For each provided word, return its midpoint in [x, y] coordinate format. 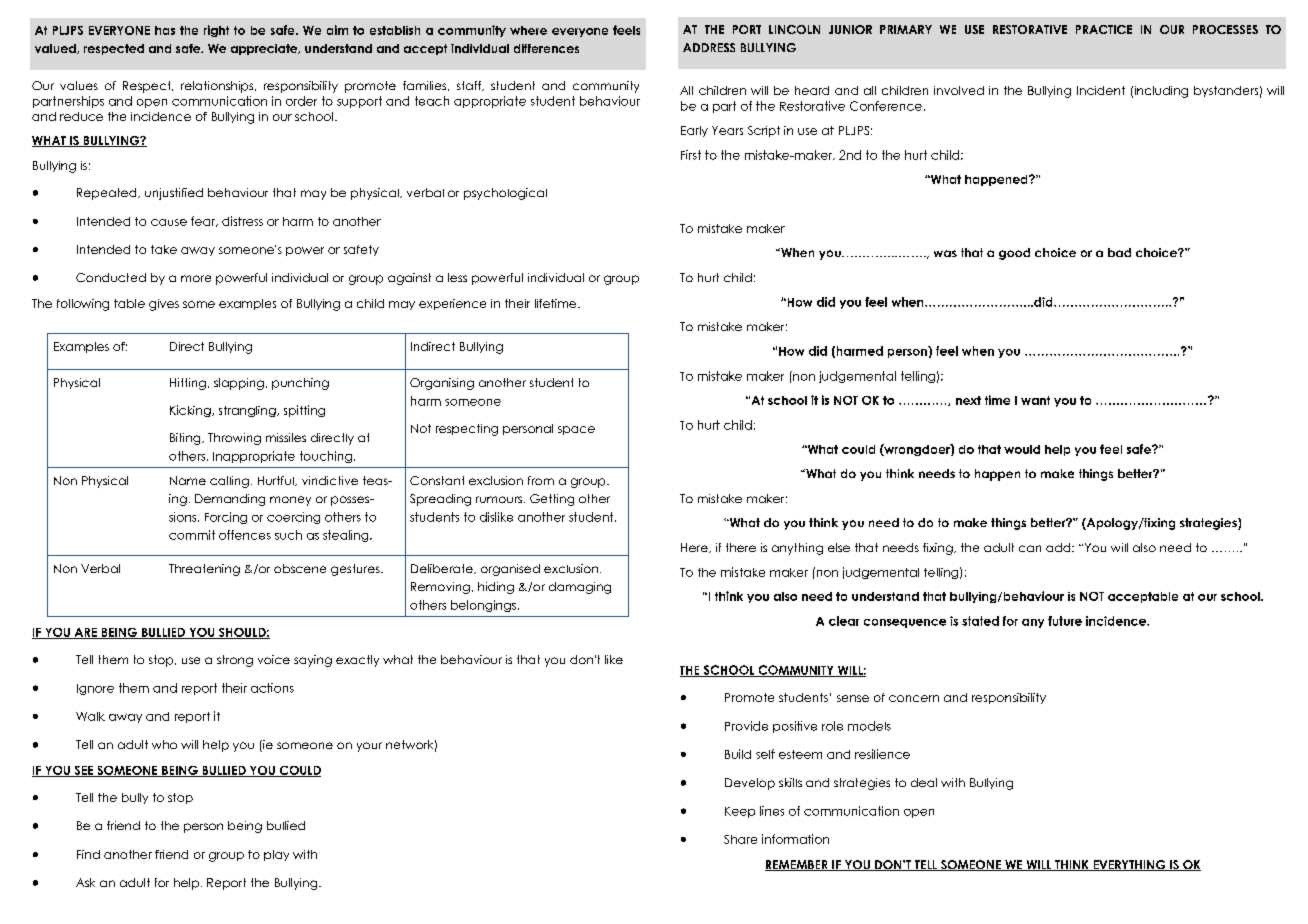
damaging [580, 588]
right [216, 31]
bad [1119, 252]
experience [452, 304]
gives [164, 305]
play [276, 855]
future [1065, 621]
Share [740, 839]
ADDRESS [709, 47]
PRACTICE [1104, 29]
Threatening [204, 570]
